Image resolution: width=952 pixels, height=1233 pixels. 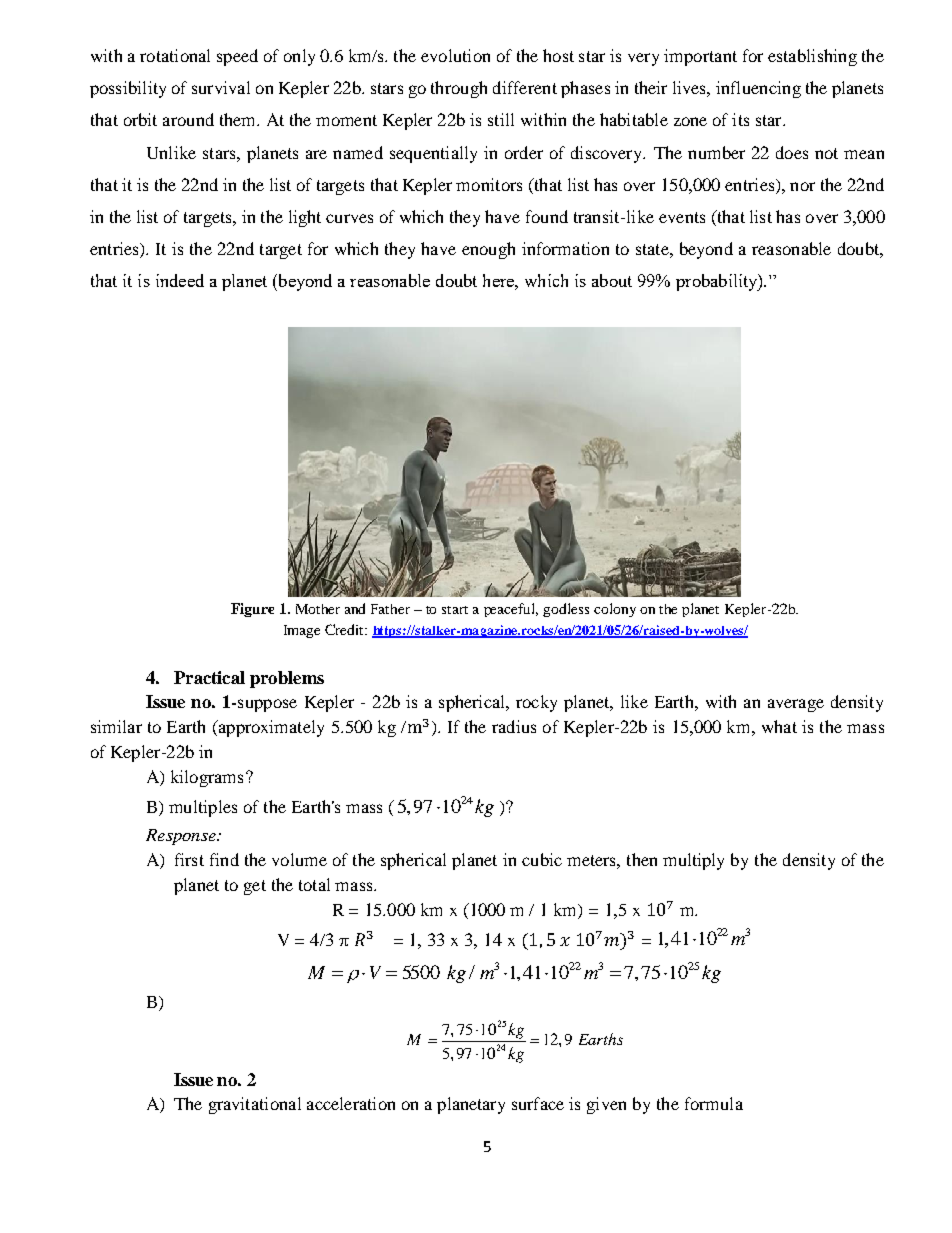 What do you see at coordinates (459, 89) in the screenshot?
I see `through` at bounding box center [459, 89].
